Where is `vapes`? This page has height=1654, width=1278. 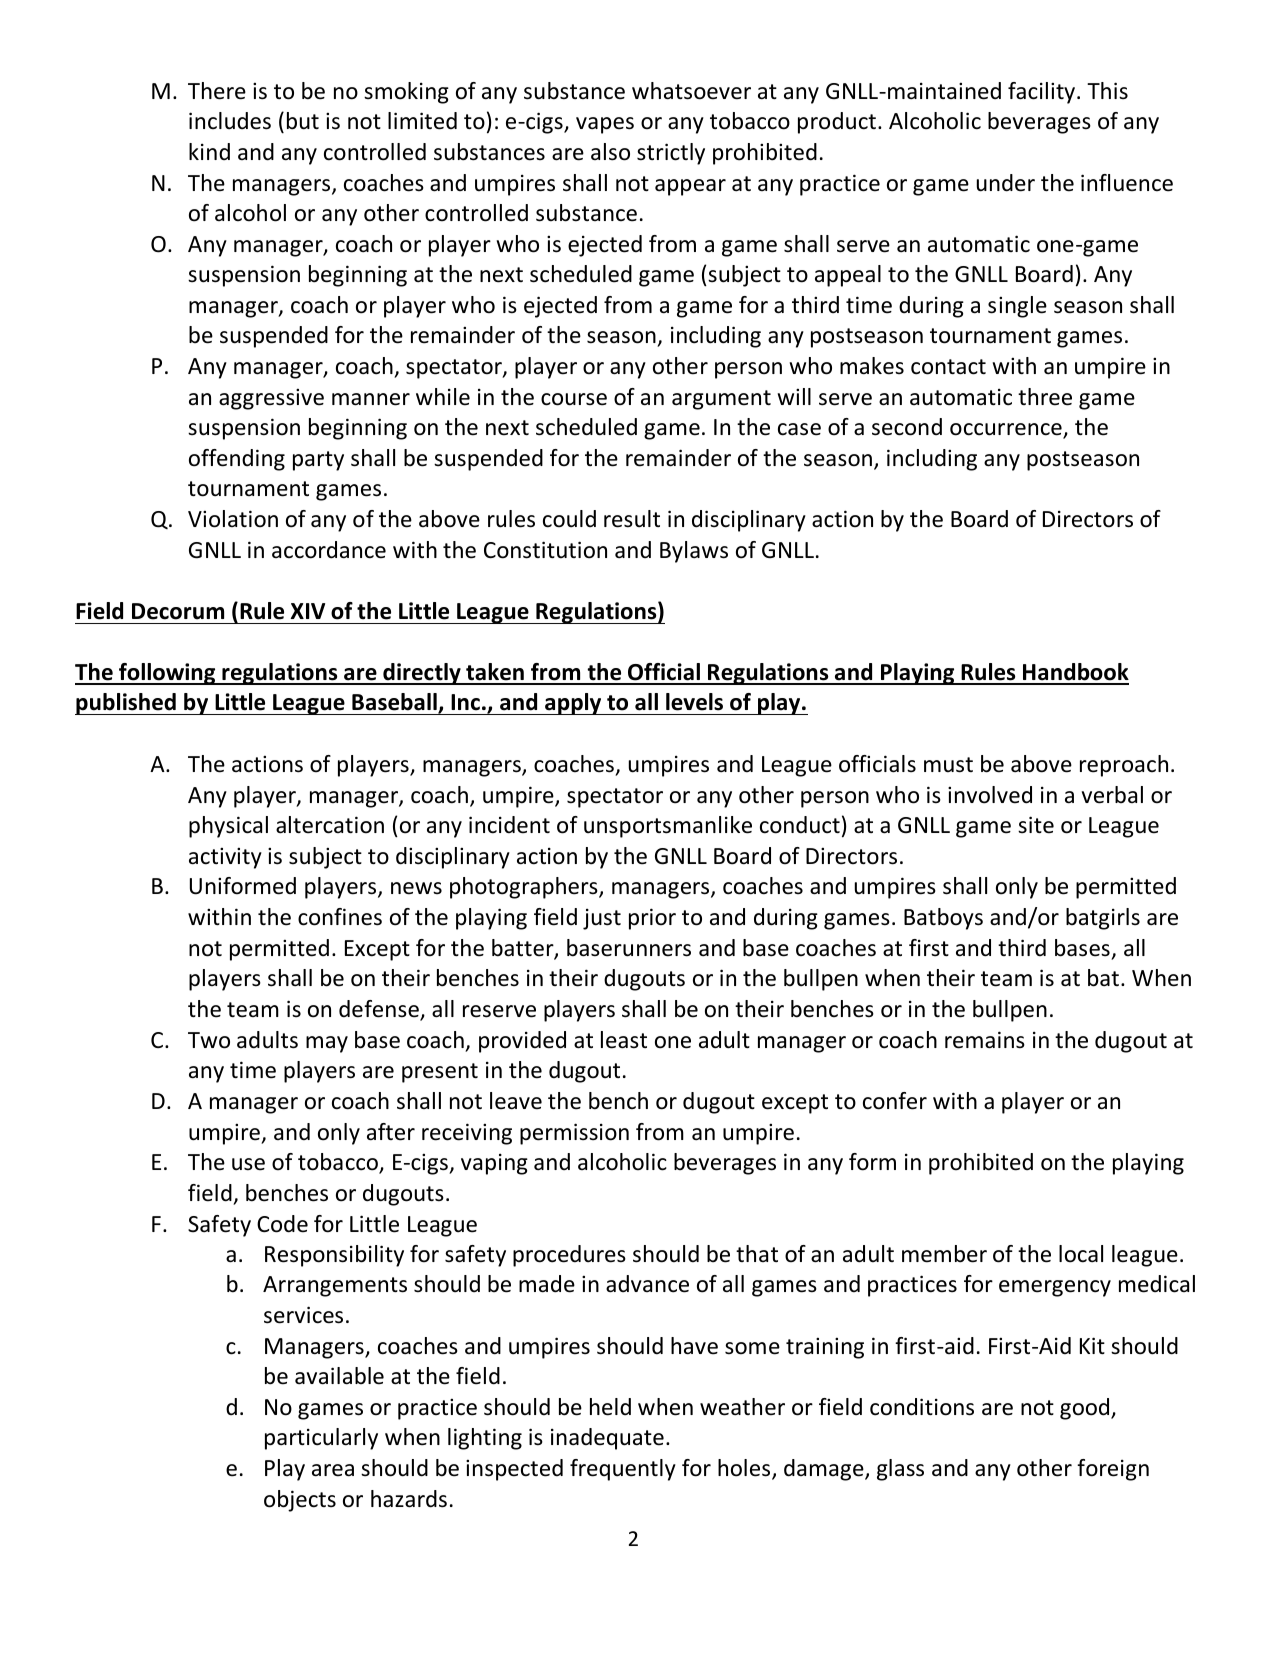 vapes is located at coordinates (605, 125).
